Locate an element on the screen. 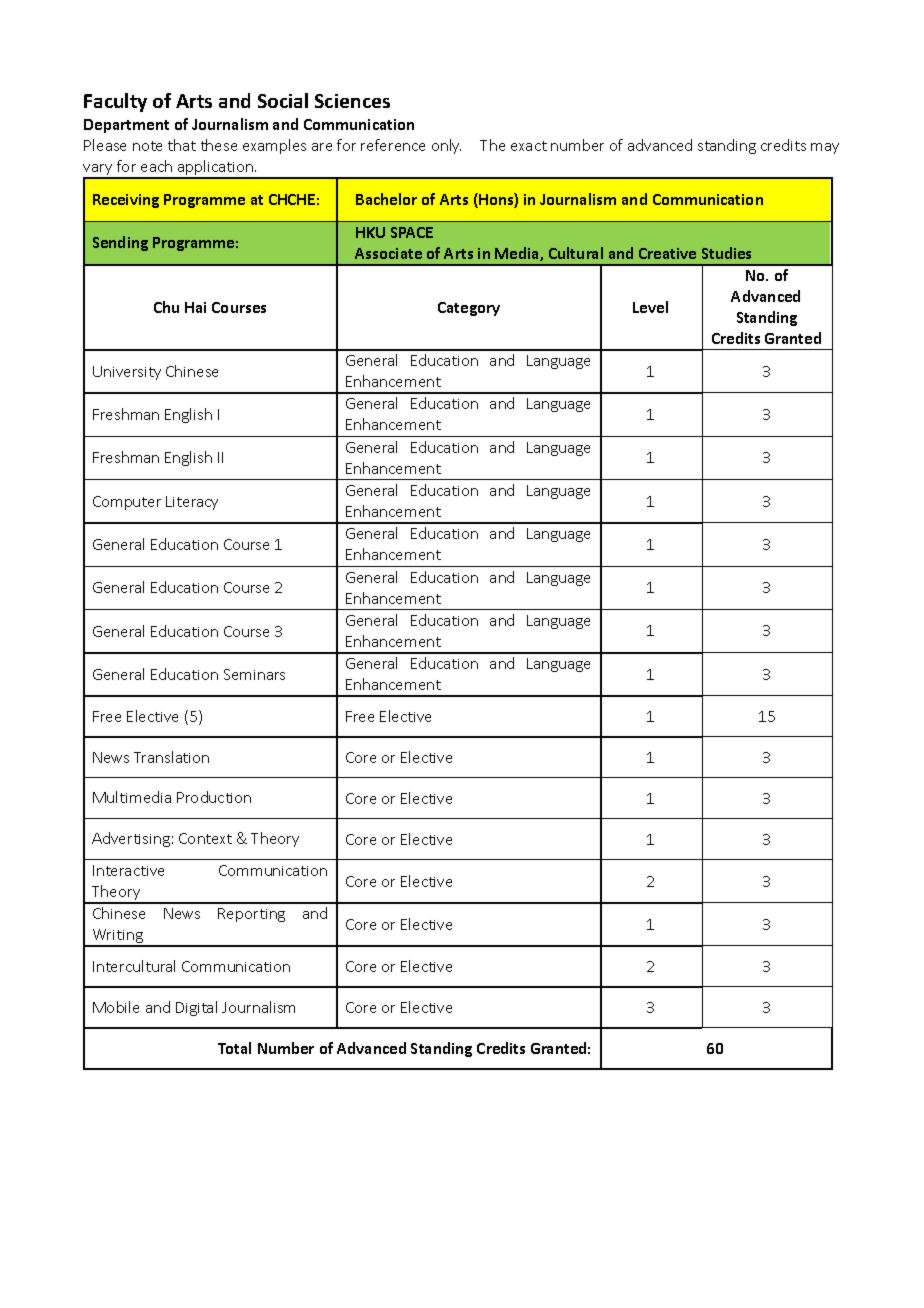 This screenshot has width=924, height=1308. Literacy is located at coordinates (192, 503).
